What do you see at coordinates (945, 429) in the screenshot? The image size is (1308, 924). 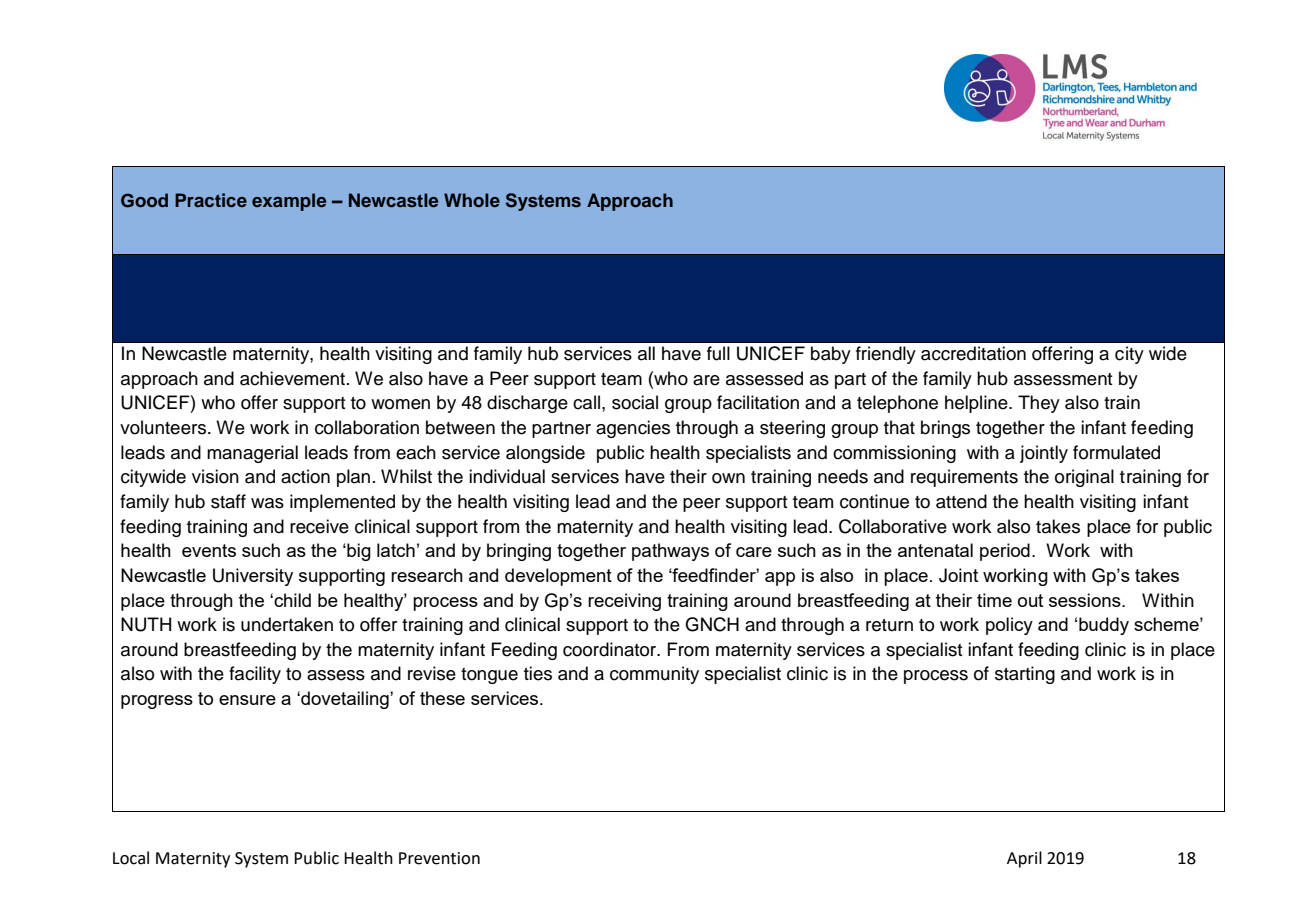 I see `brings` at bounding box center [945, 429].
